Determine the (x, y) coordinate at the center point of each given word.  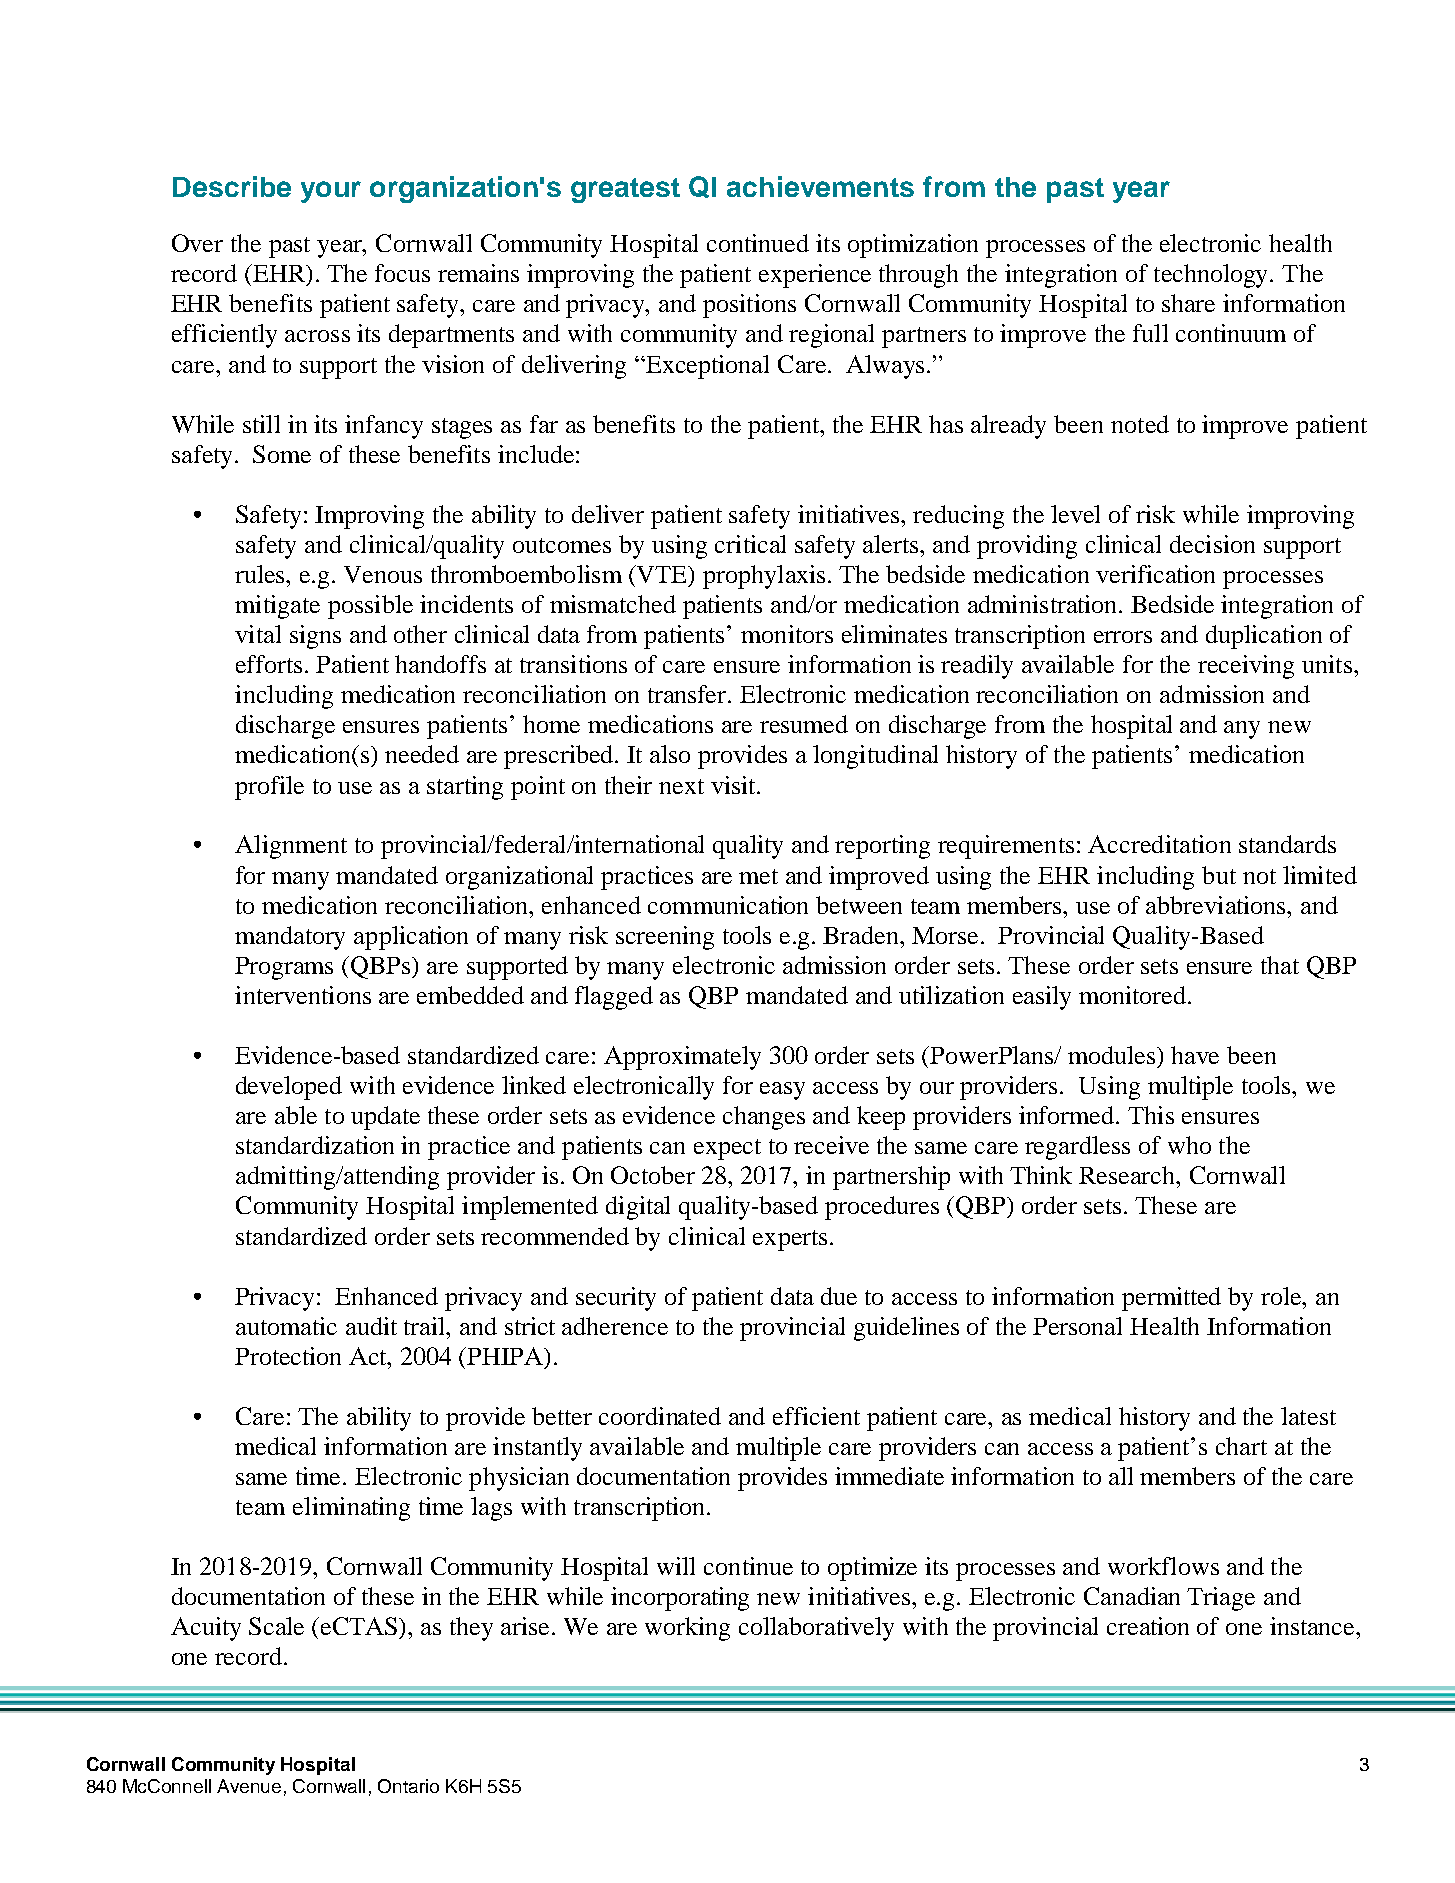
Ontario (408, 1786)
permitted (1171, 1299)
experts (790, 1240)
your (331, 192)
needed (422, 754)
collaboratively (816, 1629)
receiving (1246, 667)
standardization (315, 1145)
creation (1148, 1626)
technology (1212, 276)
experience (815, 276)
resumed (804, 724)
